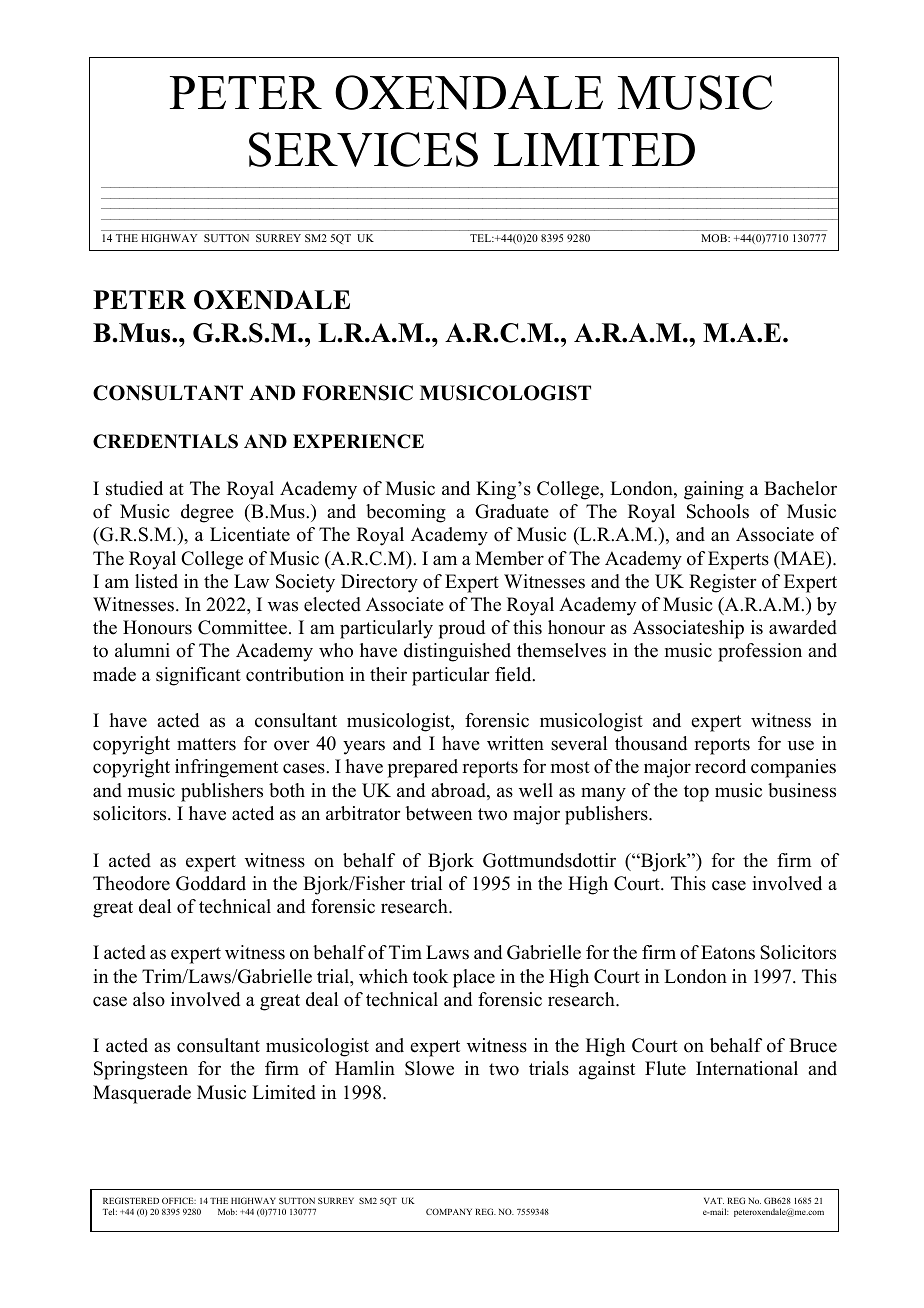 The height and width of the screenshot is (1308, 924). Describe the element at coordinates (363, 149) in the screenshot. I see `SERVICES` at that location.
